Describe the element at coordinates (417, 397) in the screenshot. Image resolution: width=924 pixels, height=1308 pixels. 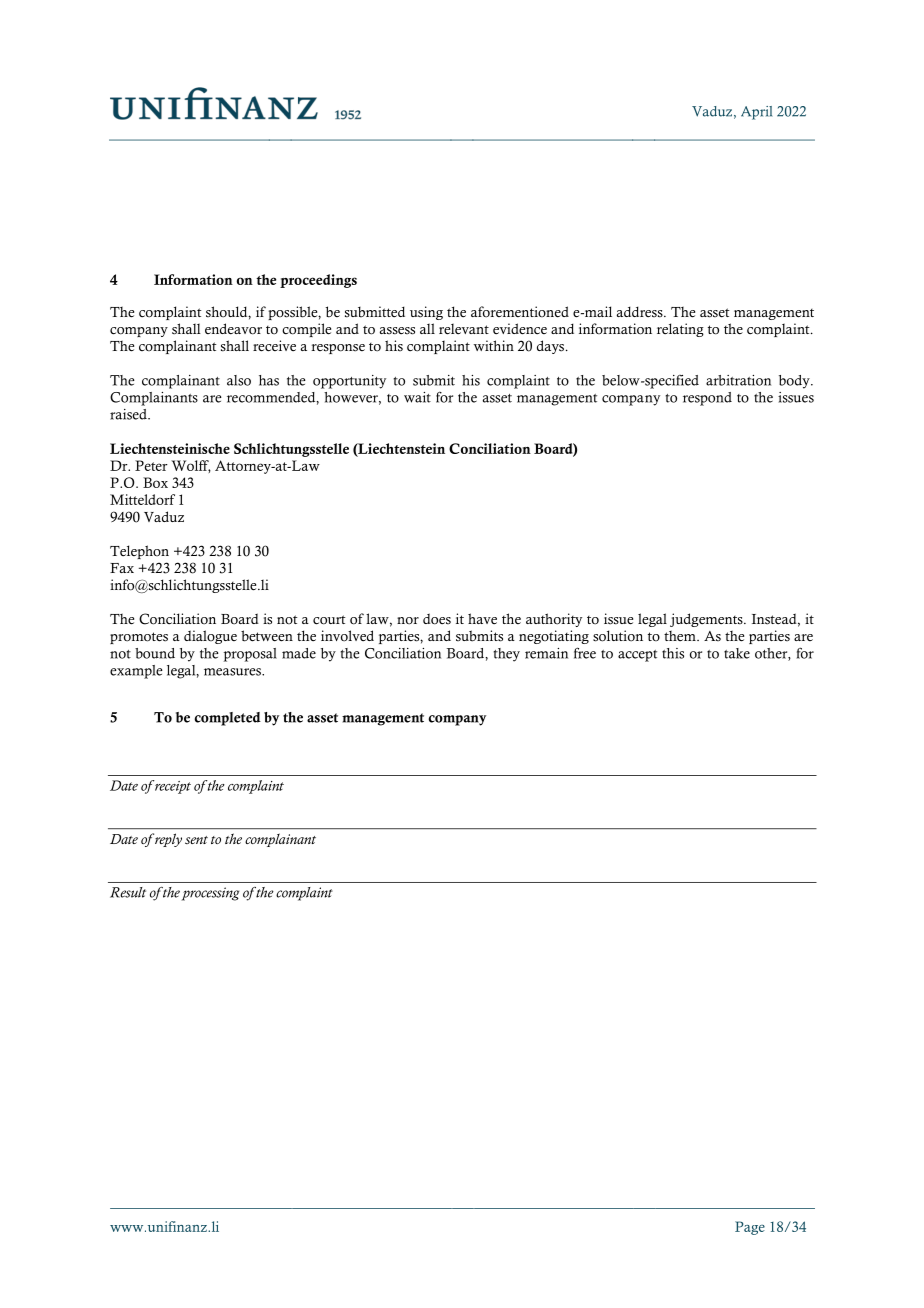
I see `wait` at that location.
